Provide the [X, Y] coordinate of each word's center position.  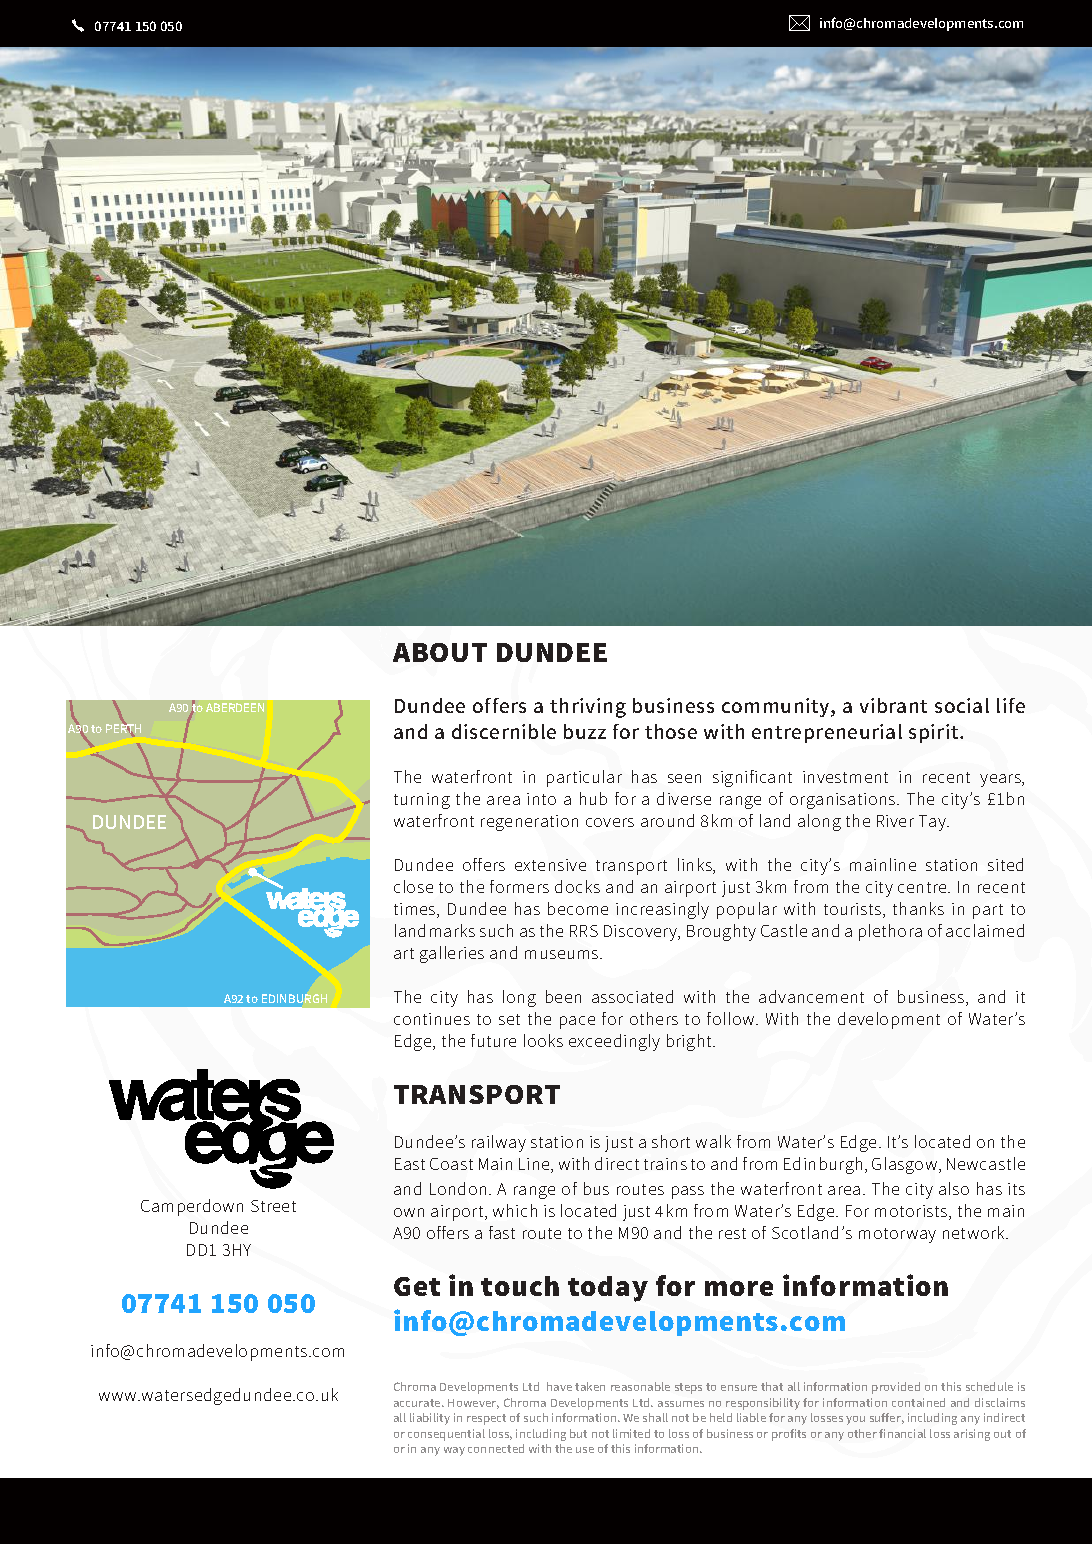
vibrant [893, 705]
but [578, 1433]
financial [902, 1433]
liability [430, 1419]
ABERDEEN [235, 707]
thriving [588, 708]
